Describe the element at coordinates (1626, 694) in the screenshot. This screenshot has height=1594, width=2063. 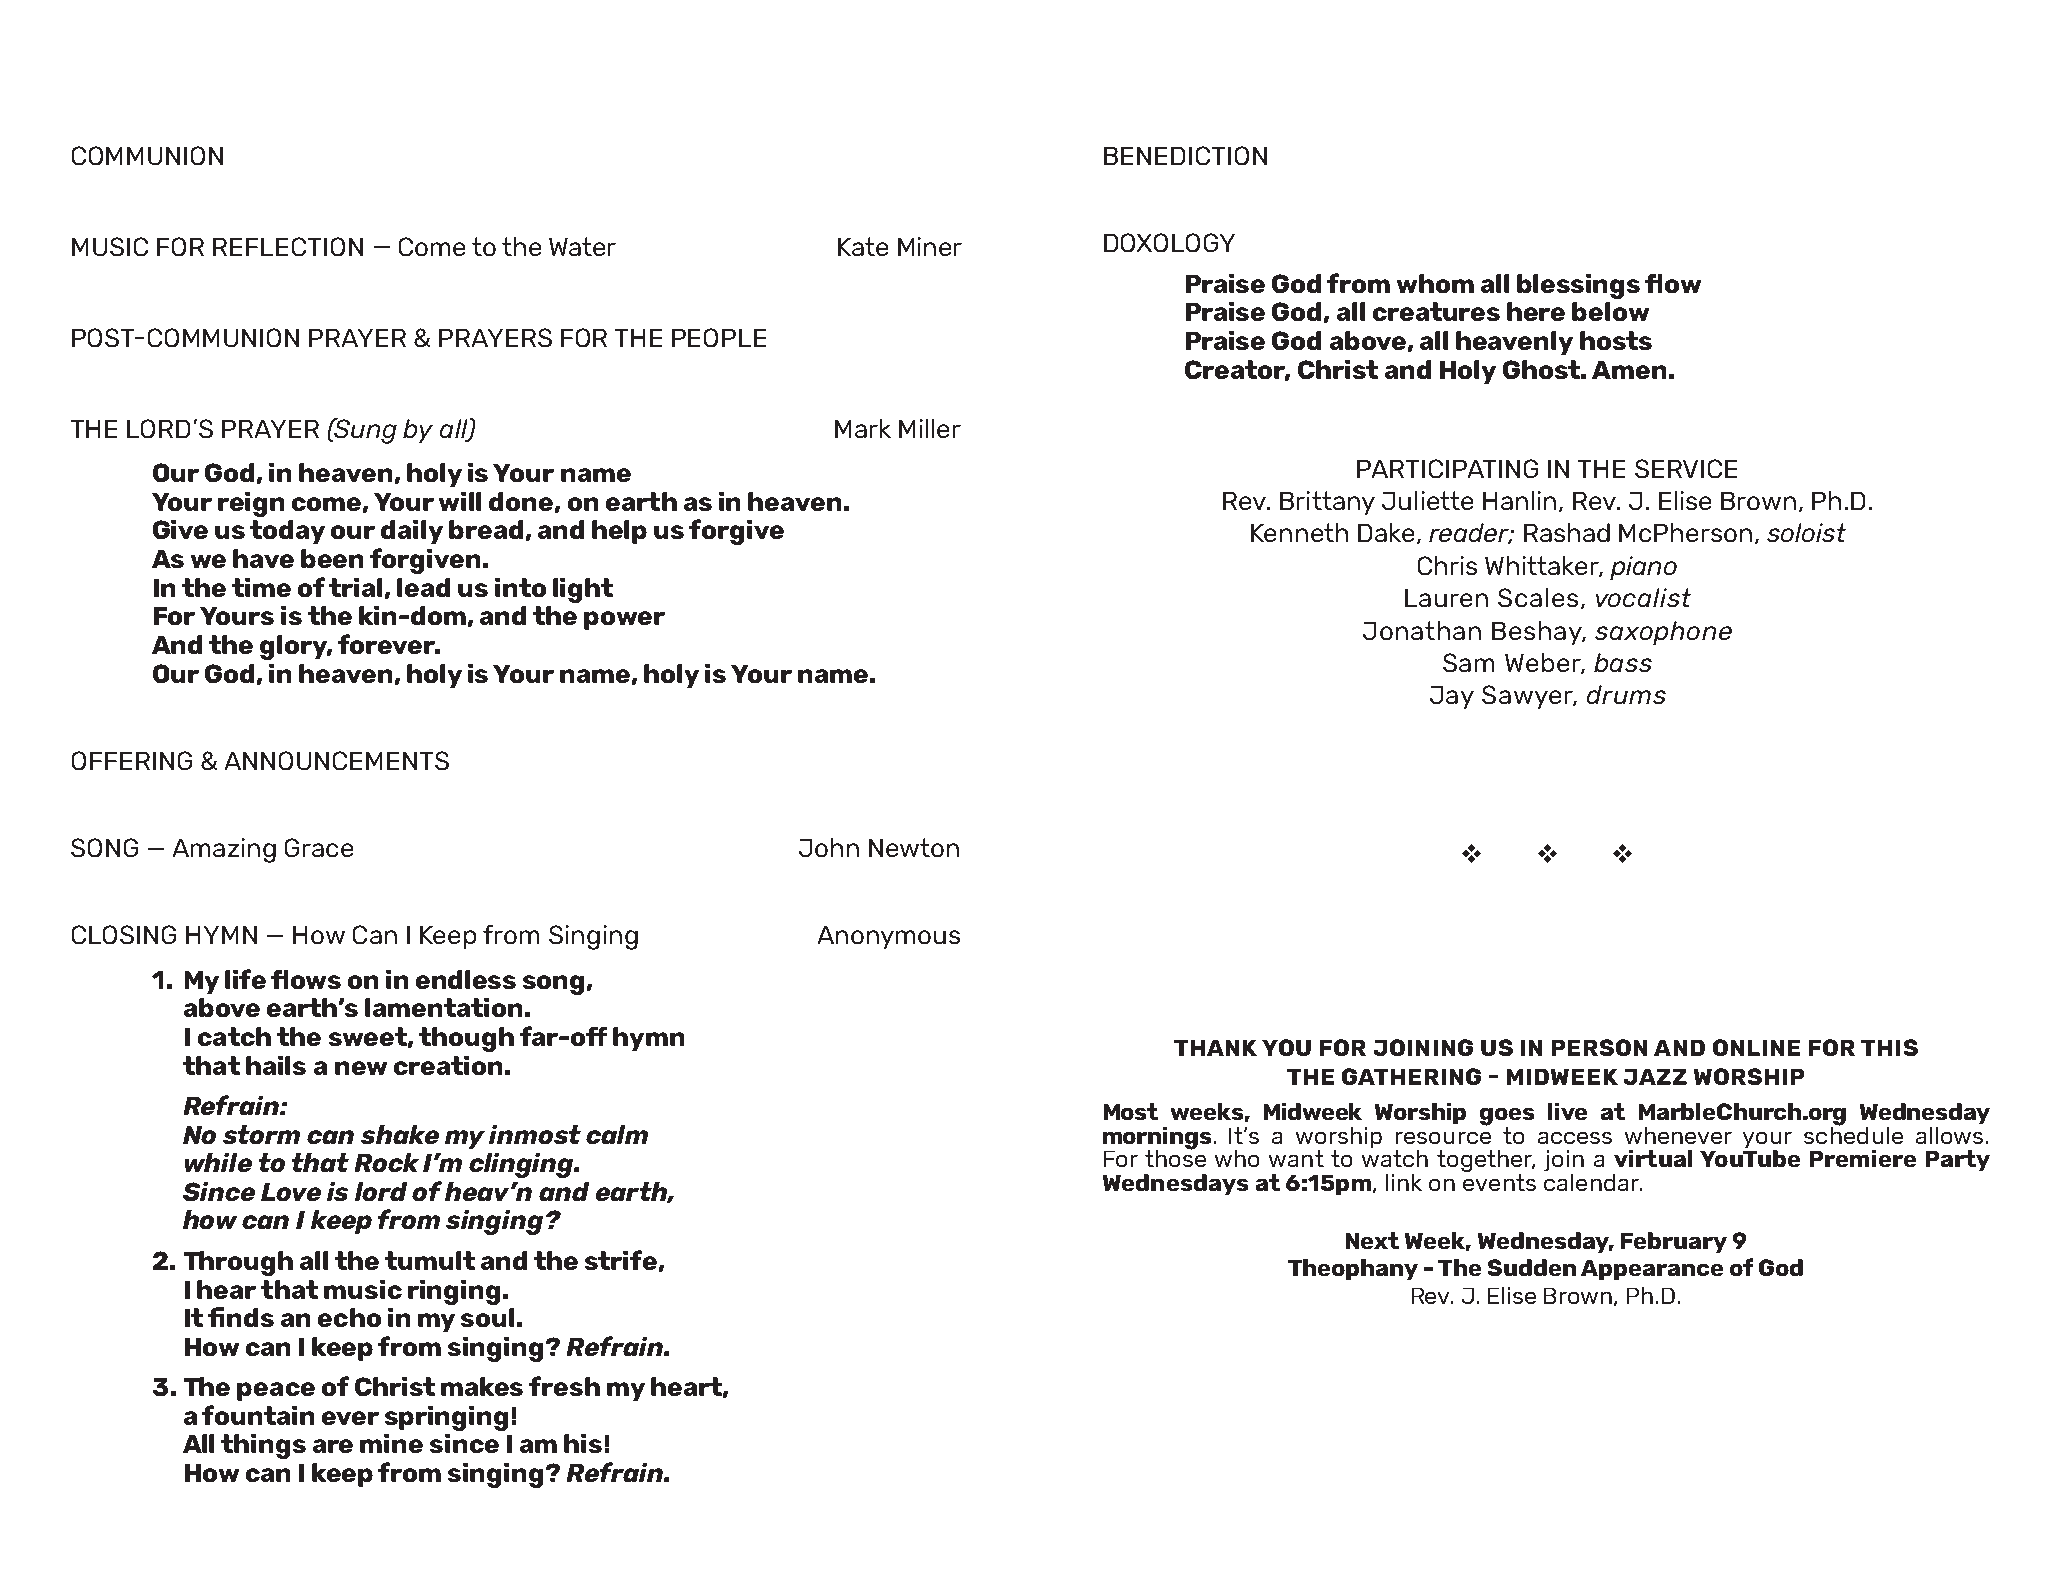
I see `drums` at that location.
